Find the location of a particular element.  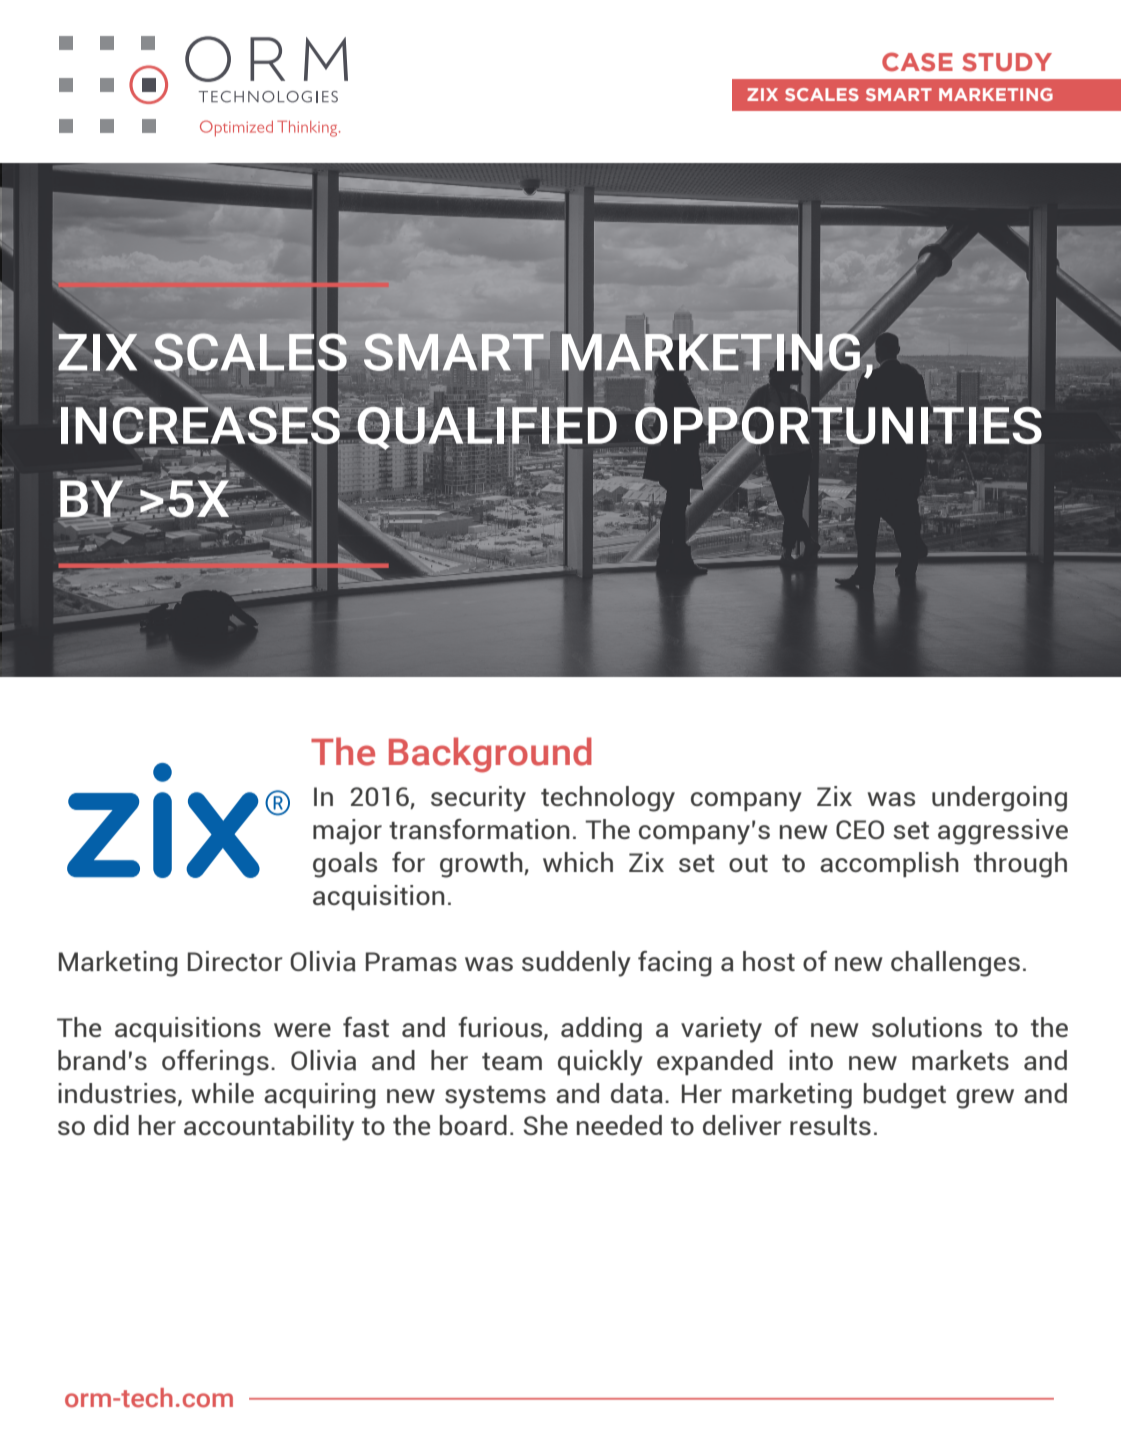

CEO is located at coordinates (860, 829).
